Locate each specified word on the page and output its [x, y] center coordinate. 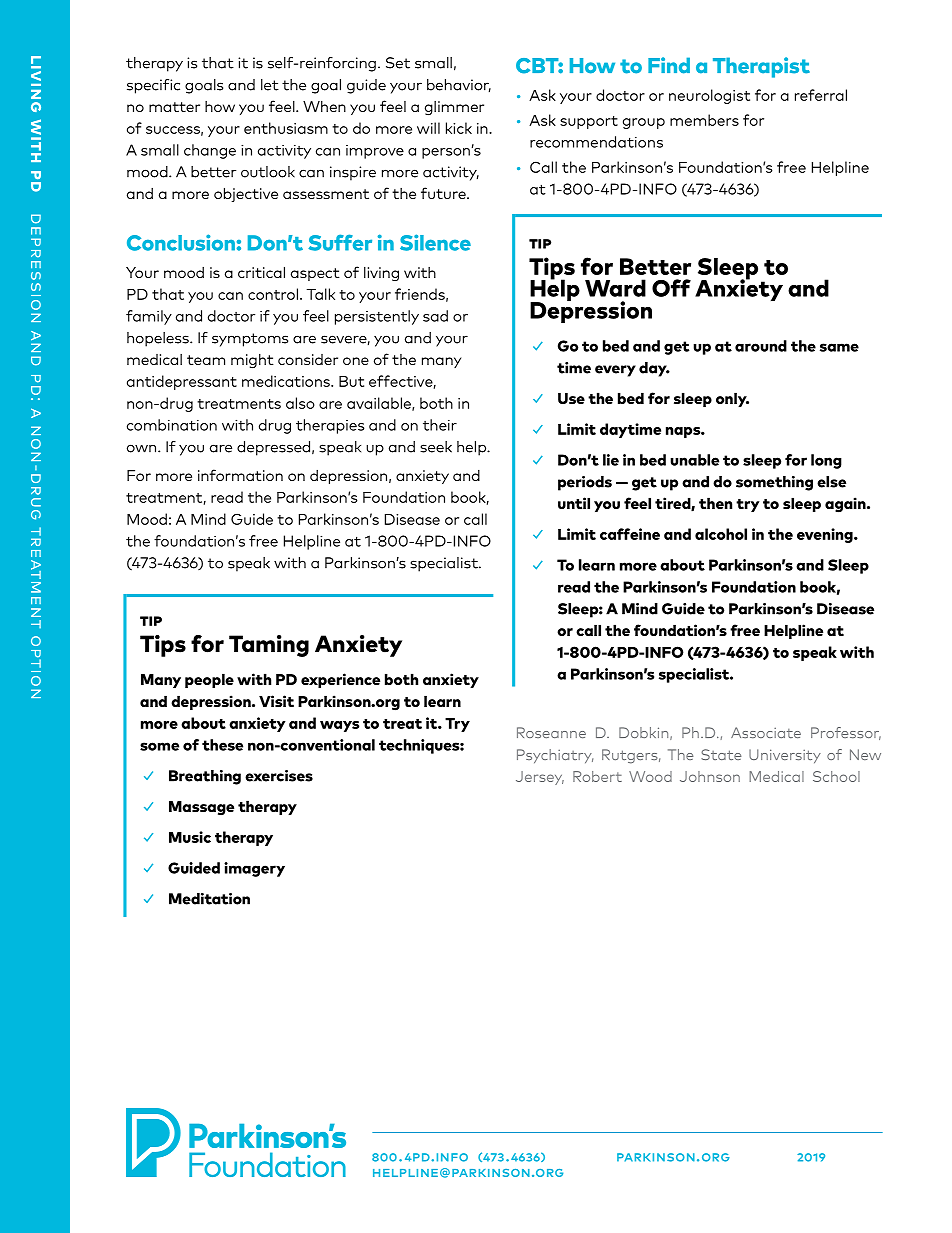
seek [436, 447]
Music [190, 837]
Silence [435, 242]
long [826, 461]
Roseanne [551, 732]
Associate [766, 732]
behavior [459, 86]
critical [261, 272]
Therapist [761, 67]
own [143, 448]
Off [671, 288]
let [270, 85]
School [836, 776]
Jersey [540, 778]
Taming [269, 646]
